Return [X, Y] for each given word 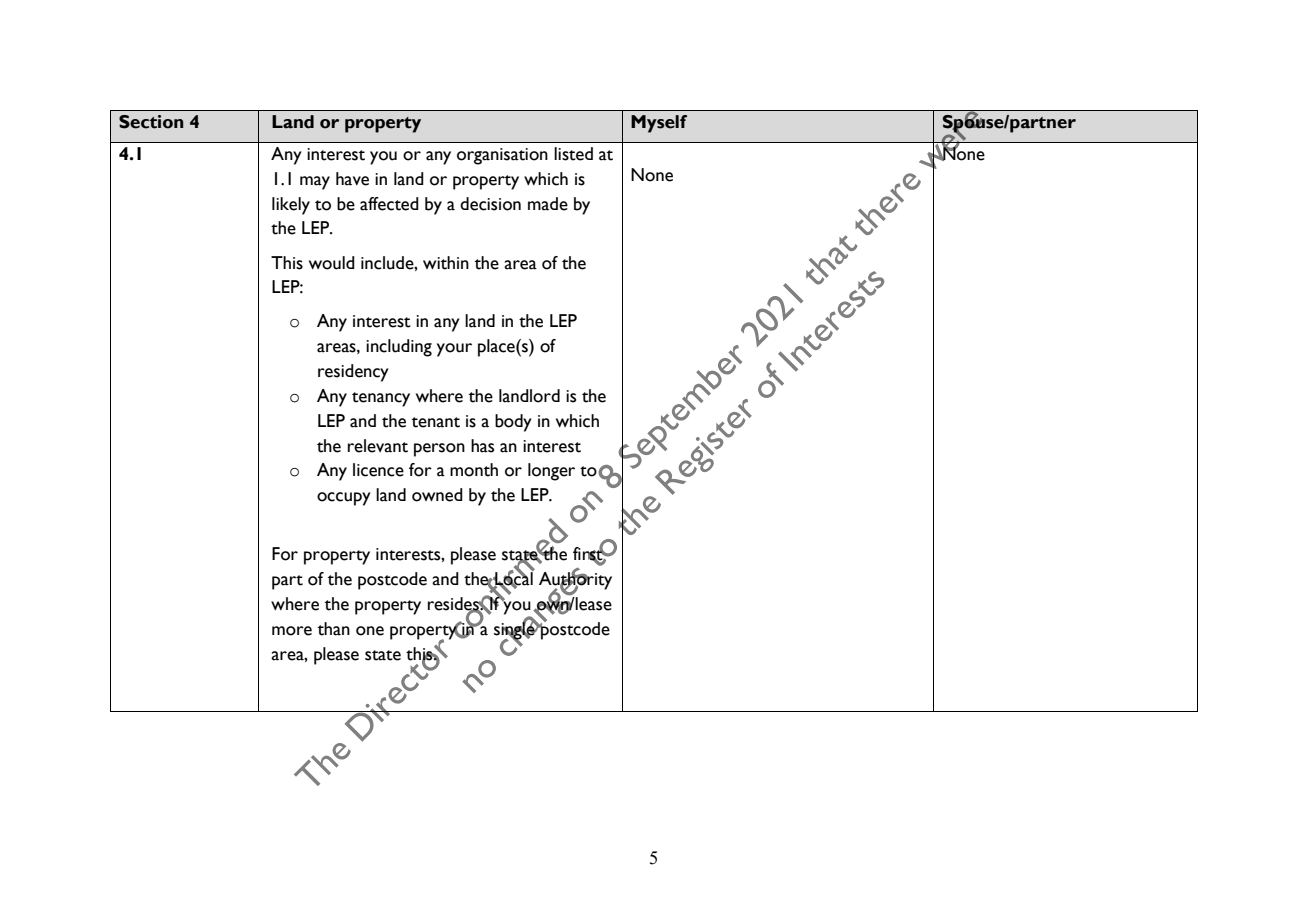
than [334, 629]
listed [573, 154]
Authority [575, 581]
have [352, 179]
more [292, 631]
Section [151, 122]
